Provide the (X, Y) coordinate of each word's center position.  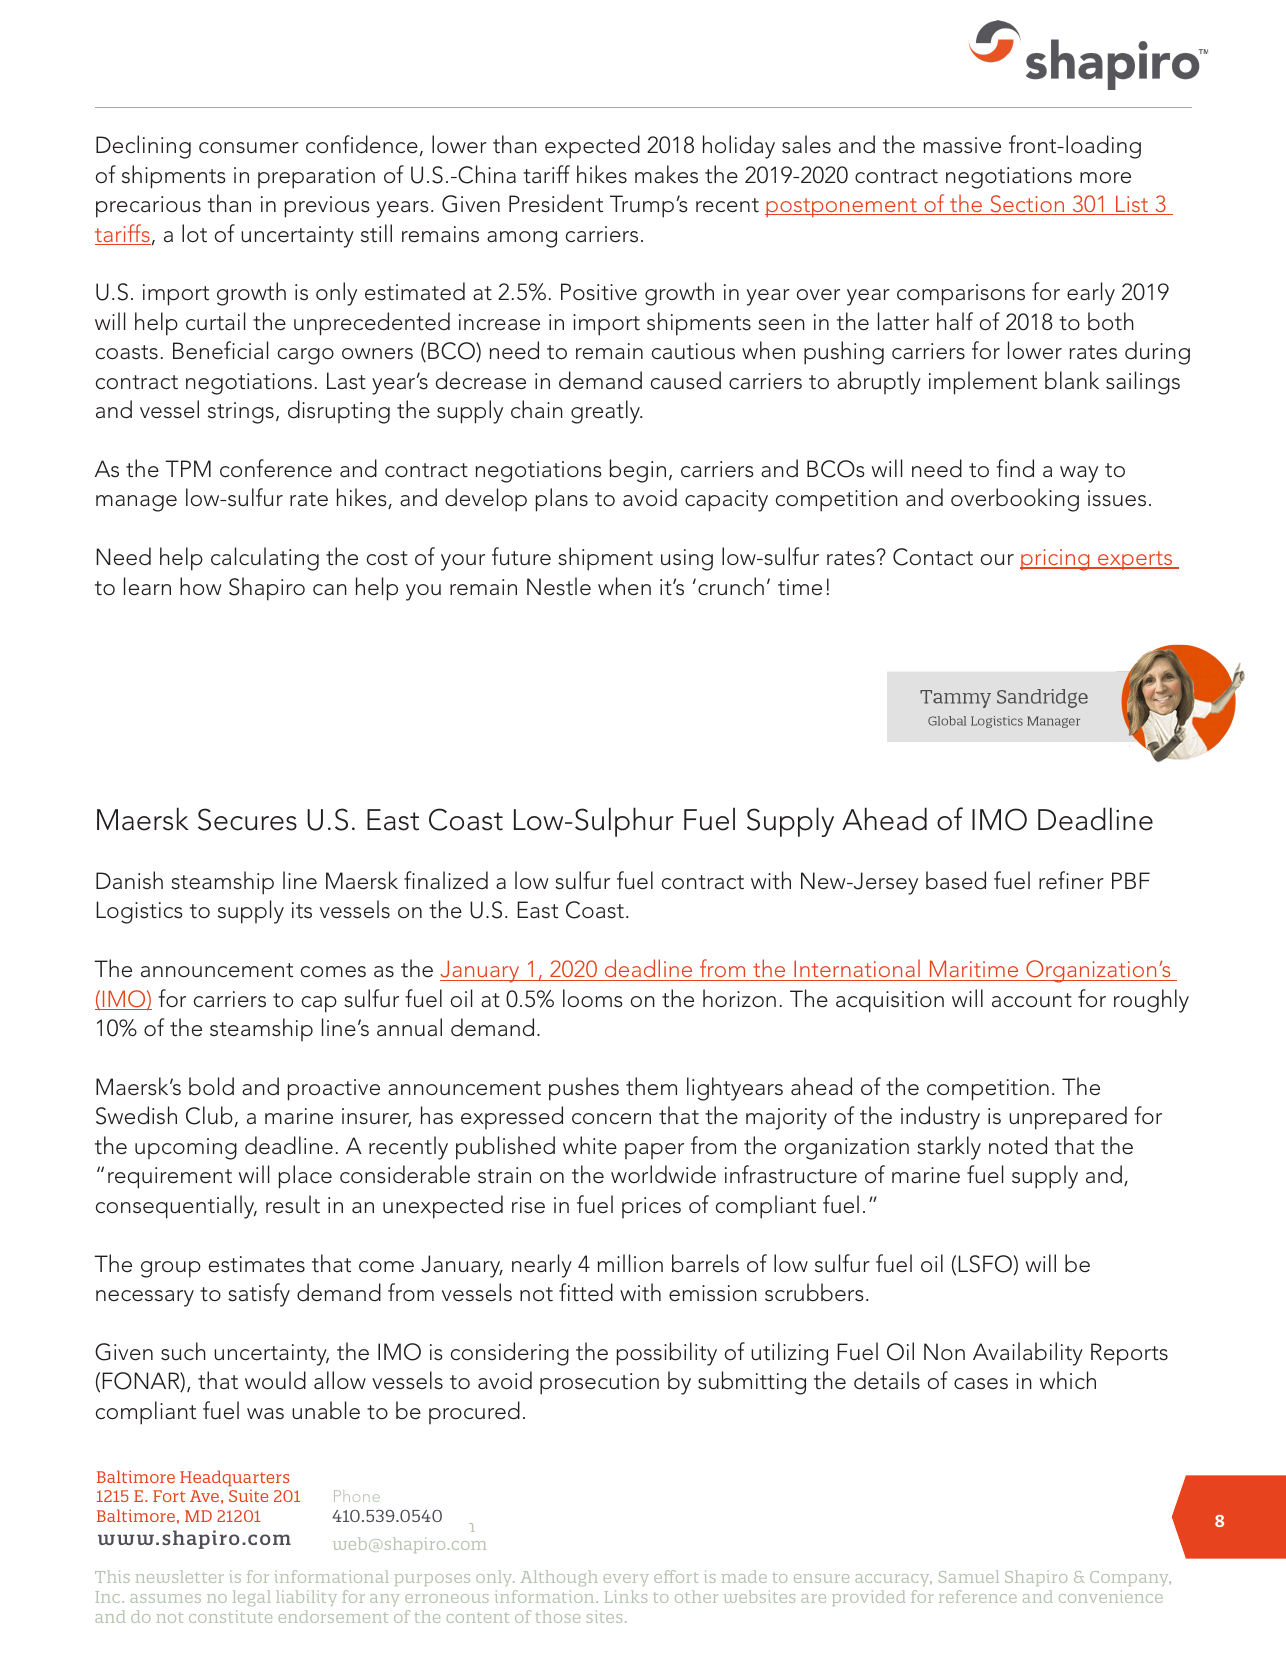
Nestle (559, 586)
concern (611, 1119)
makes (666, 174)
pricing (1056, 560)
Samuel (969, 1576)
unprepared (1068, 1118)
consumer (249, 148)
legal (252, 1598)
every (626, 1580)
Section (1027, 205)
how (201, 586)
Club (209, 1115)
